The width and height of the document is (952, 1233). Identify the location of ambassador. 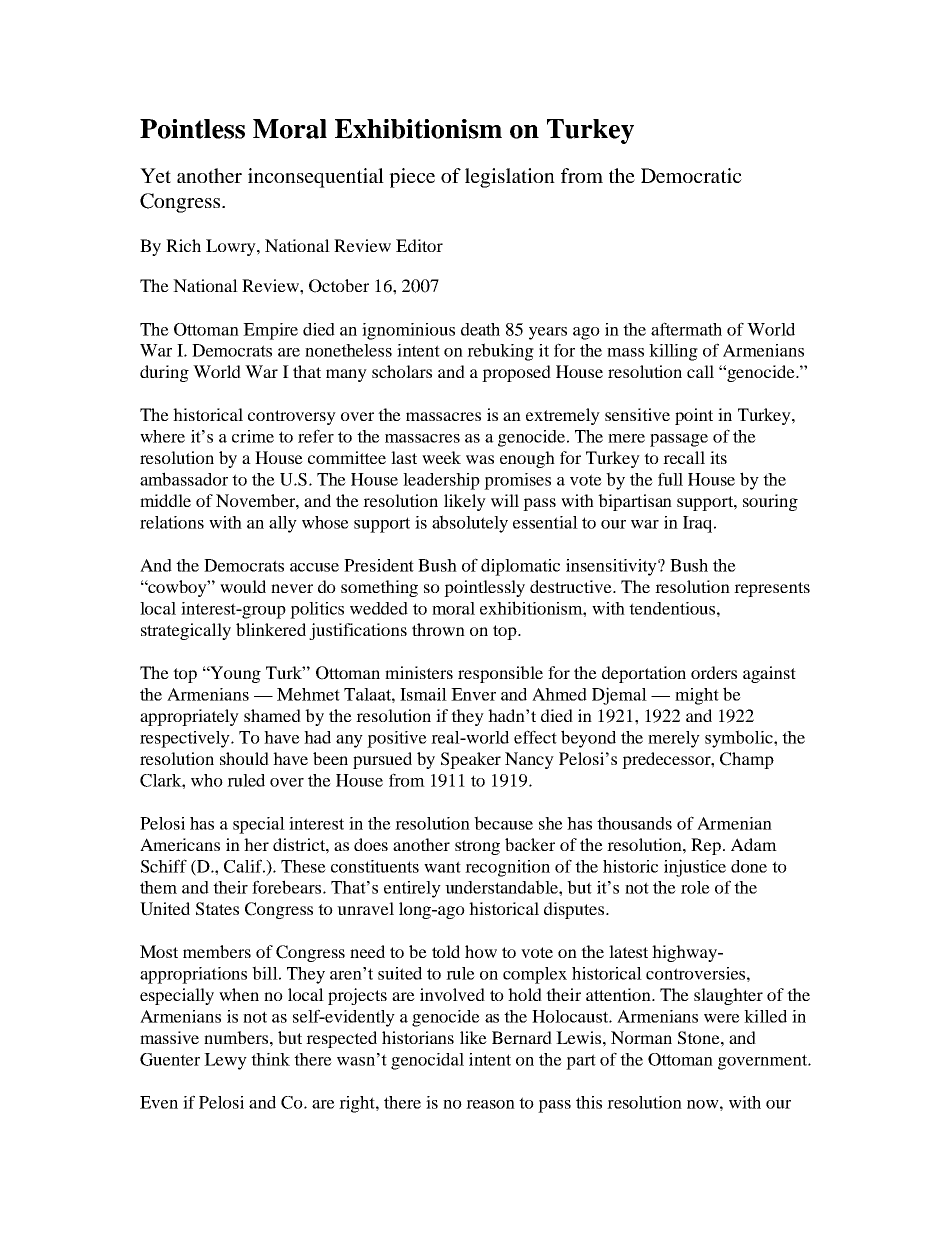
(184, 479).
